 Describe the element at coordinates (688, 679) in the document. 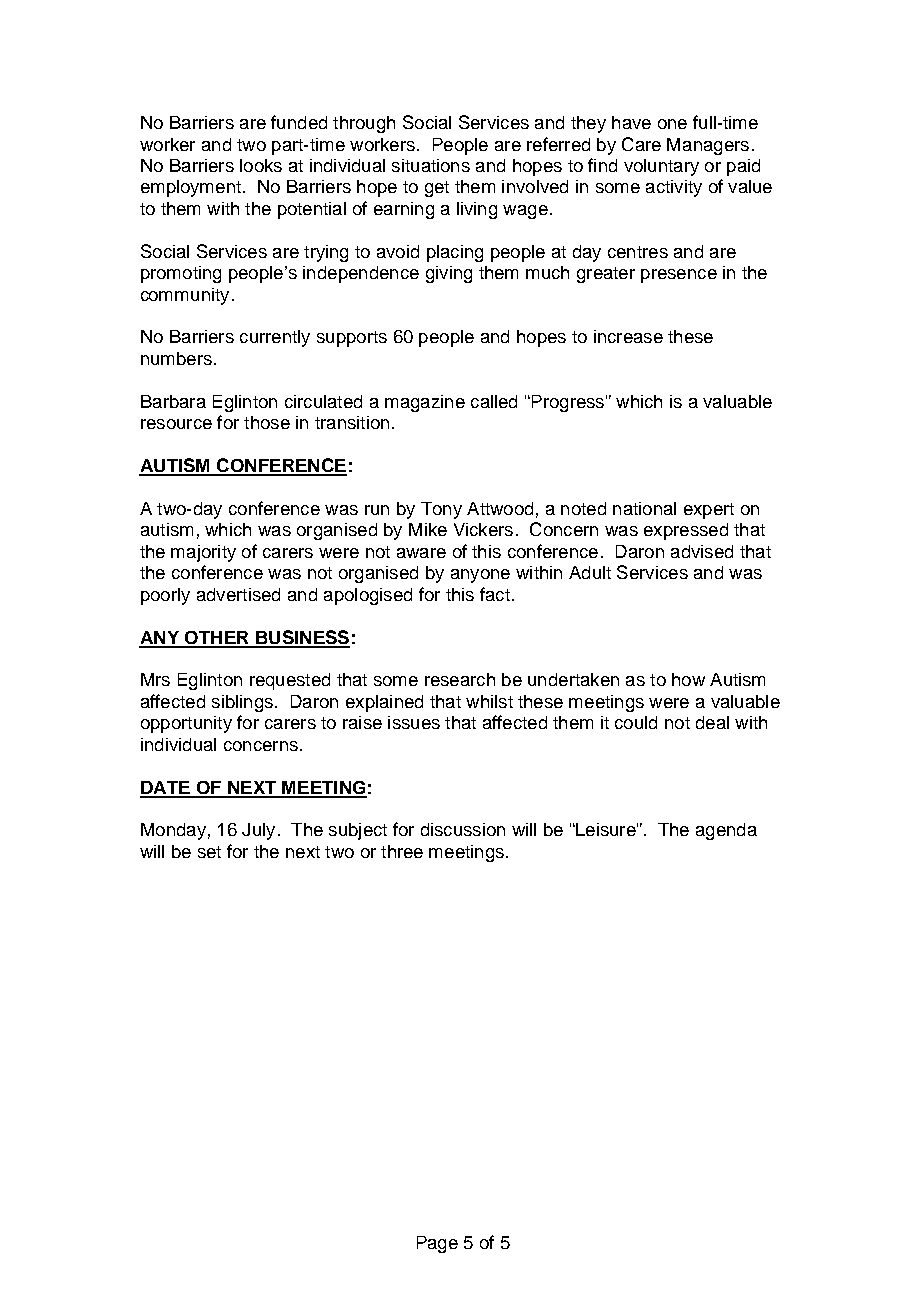

I see `how` at that location.
